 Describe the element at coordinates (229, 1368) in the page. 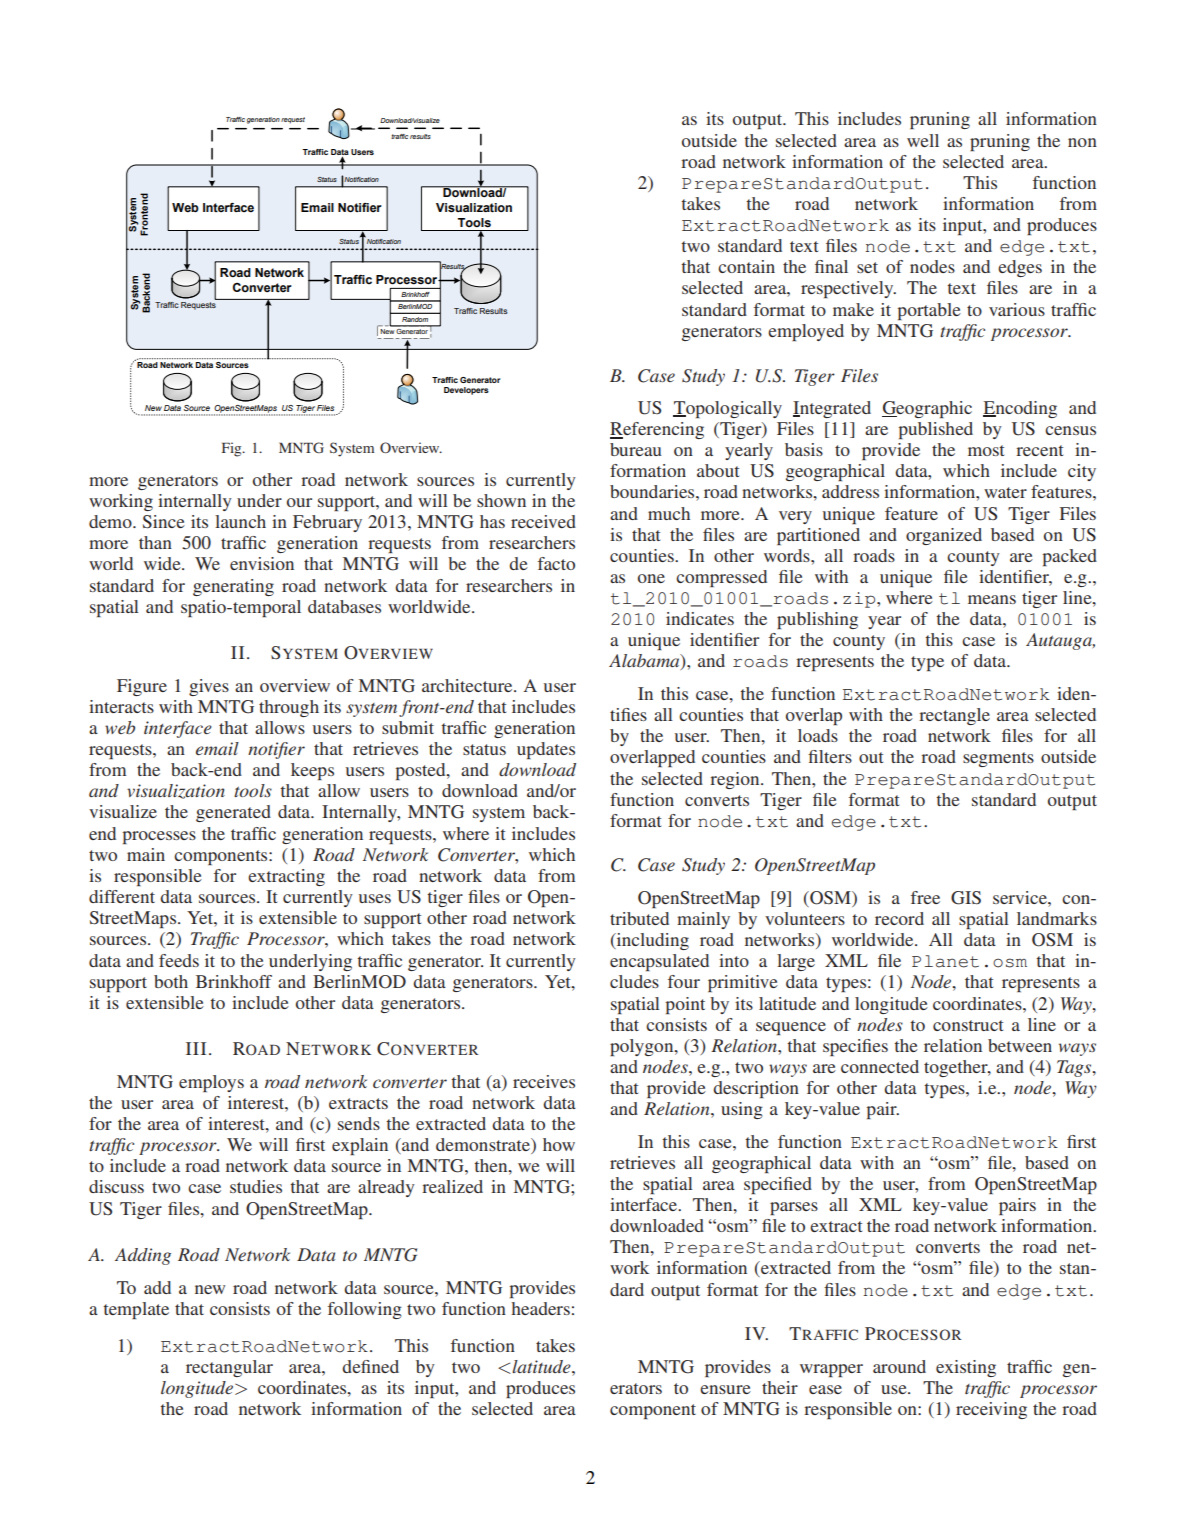

I see `rectangular` at that location.
